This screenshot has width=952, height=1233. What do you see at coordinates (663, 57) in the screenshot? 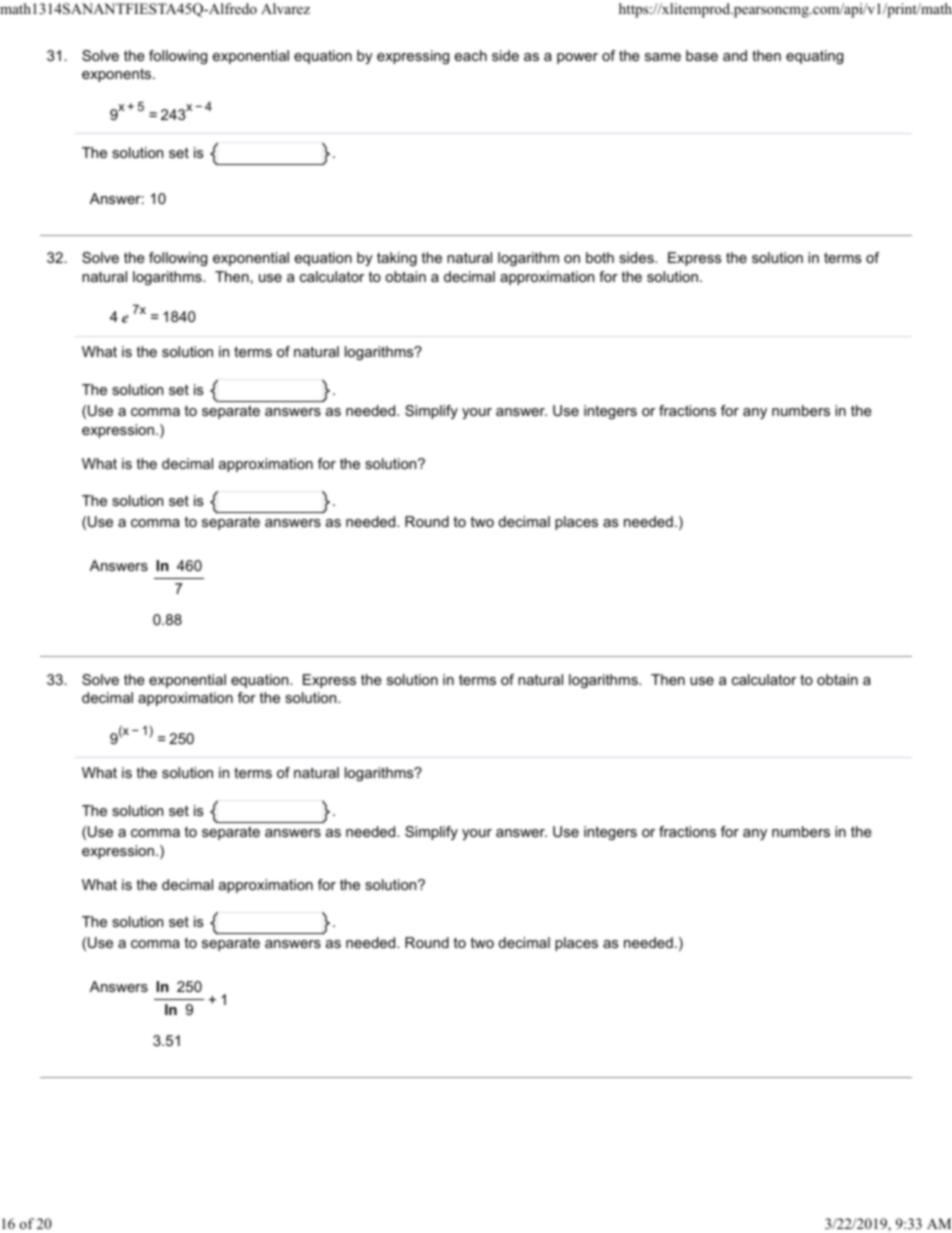
I see `same` at bounding box center [663, 57].
